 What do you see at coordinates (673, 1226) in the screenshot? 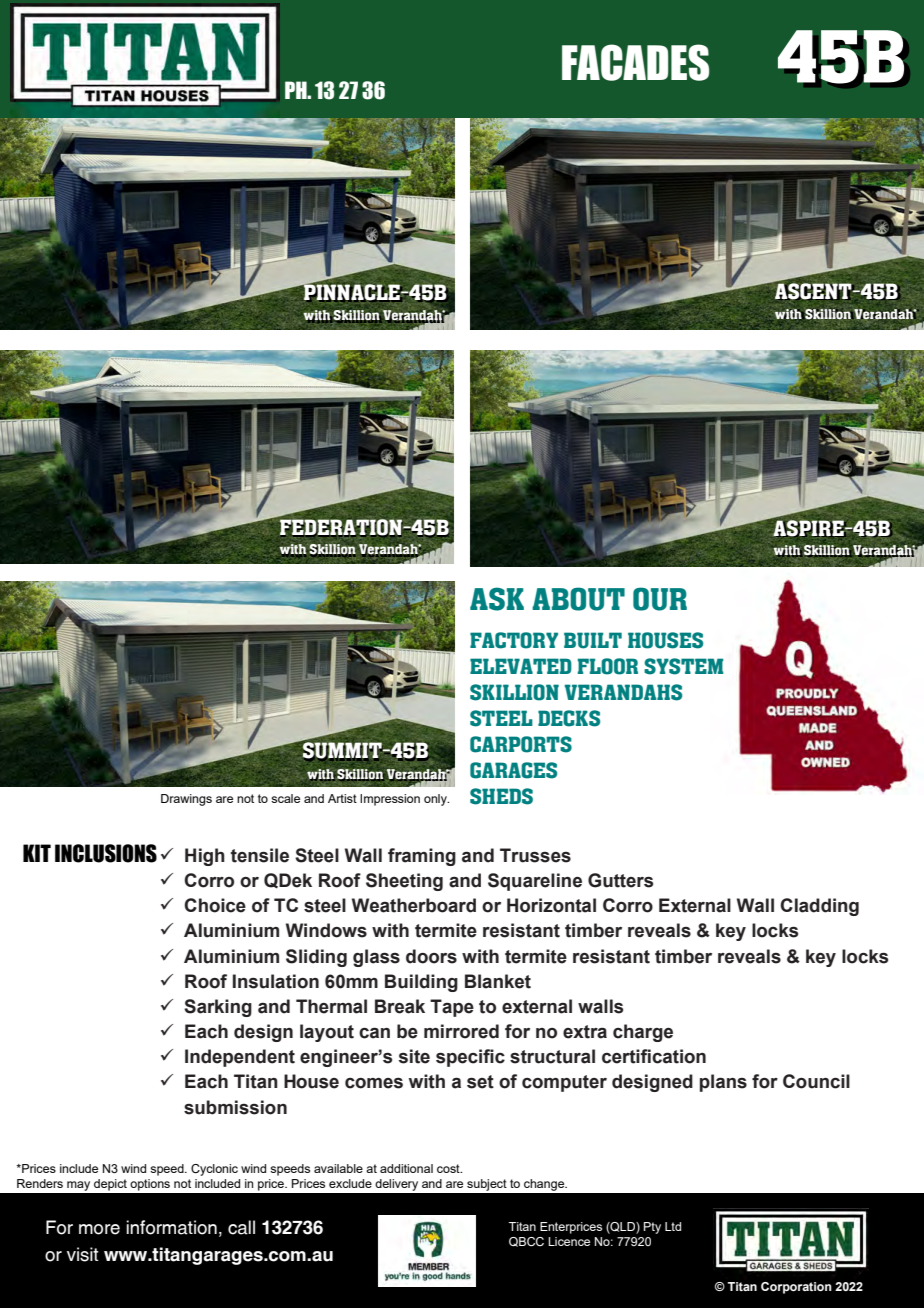
I see `Ltd` at bounding box center [673, 1226].
